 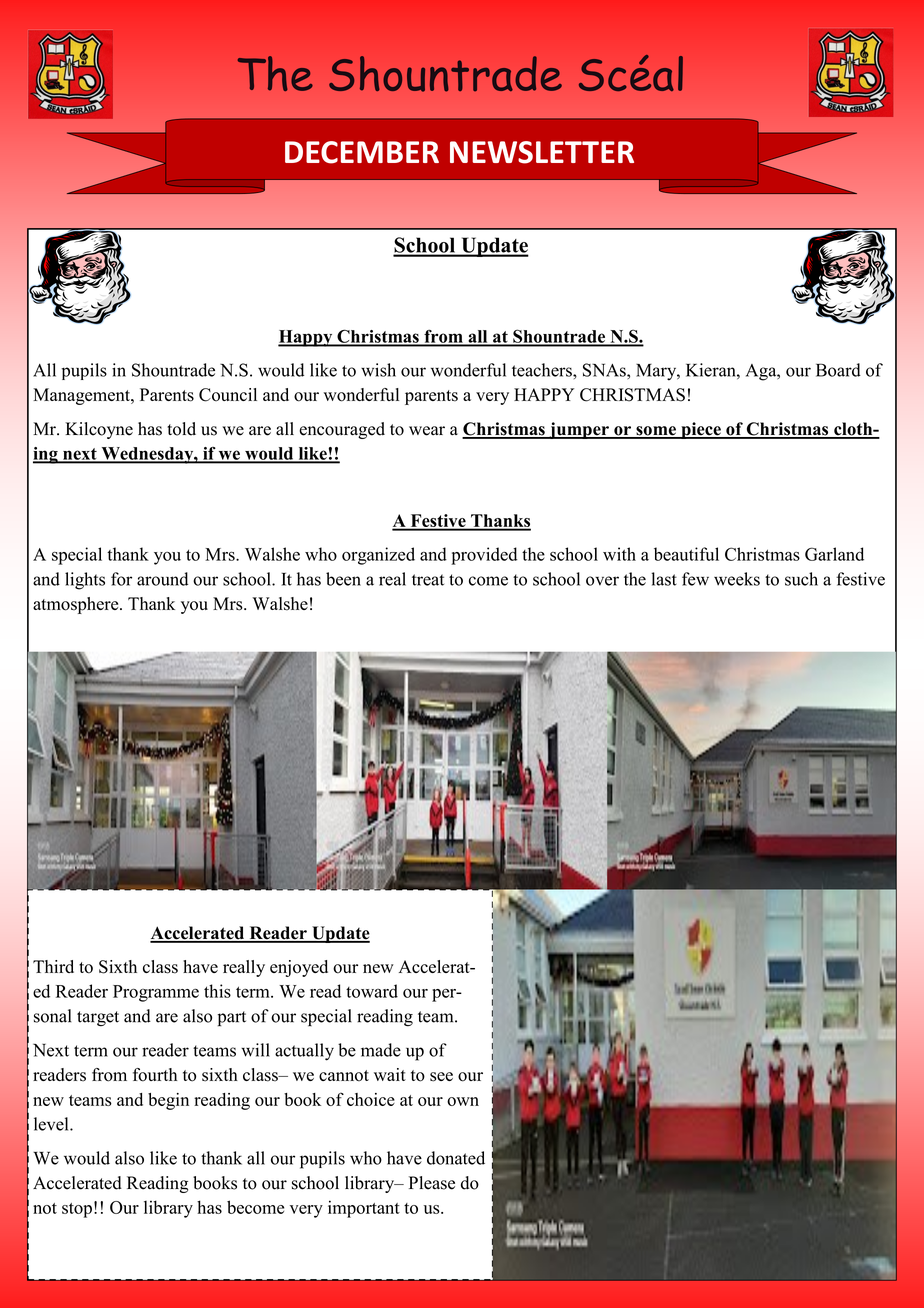 I want to click on Please, so click(x=432, y=1183).
